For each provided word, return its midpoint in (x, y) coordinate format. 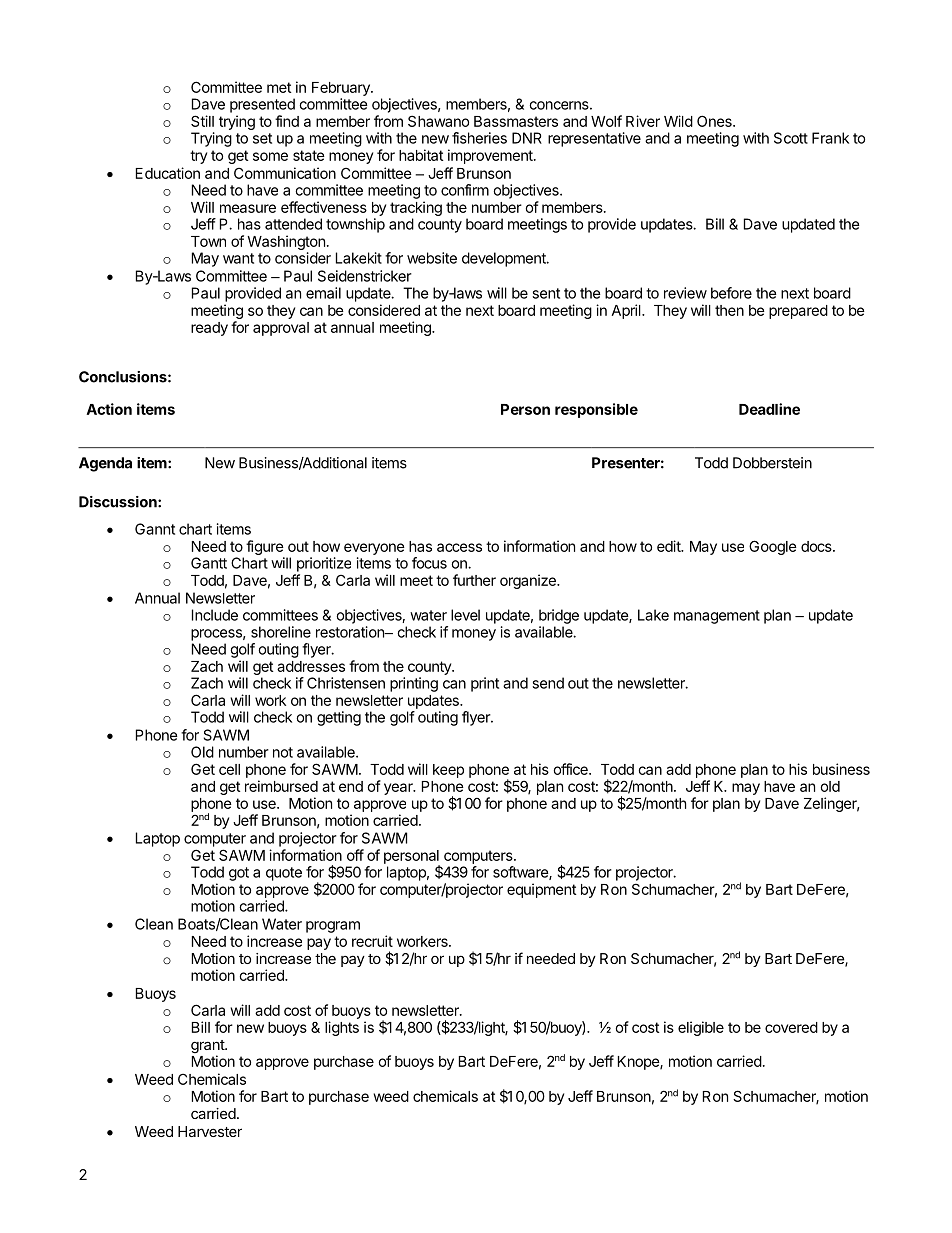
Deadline (769, 409)
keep (448, 771)
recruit (372, 941)
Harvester (210, 1131)
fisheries (479, 138)
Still (202, 121)
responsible (596, 410)
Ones (715, 121)
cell (229, 769)
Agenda (105, 464)
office (572, 769)
